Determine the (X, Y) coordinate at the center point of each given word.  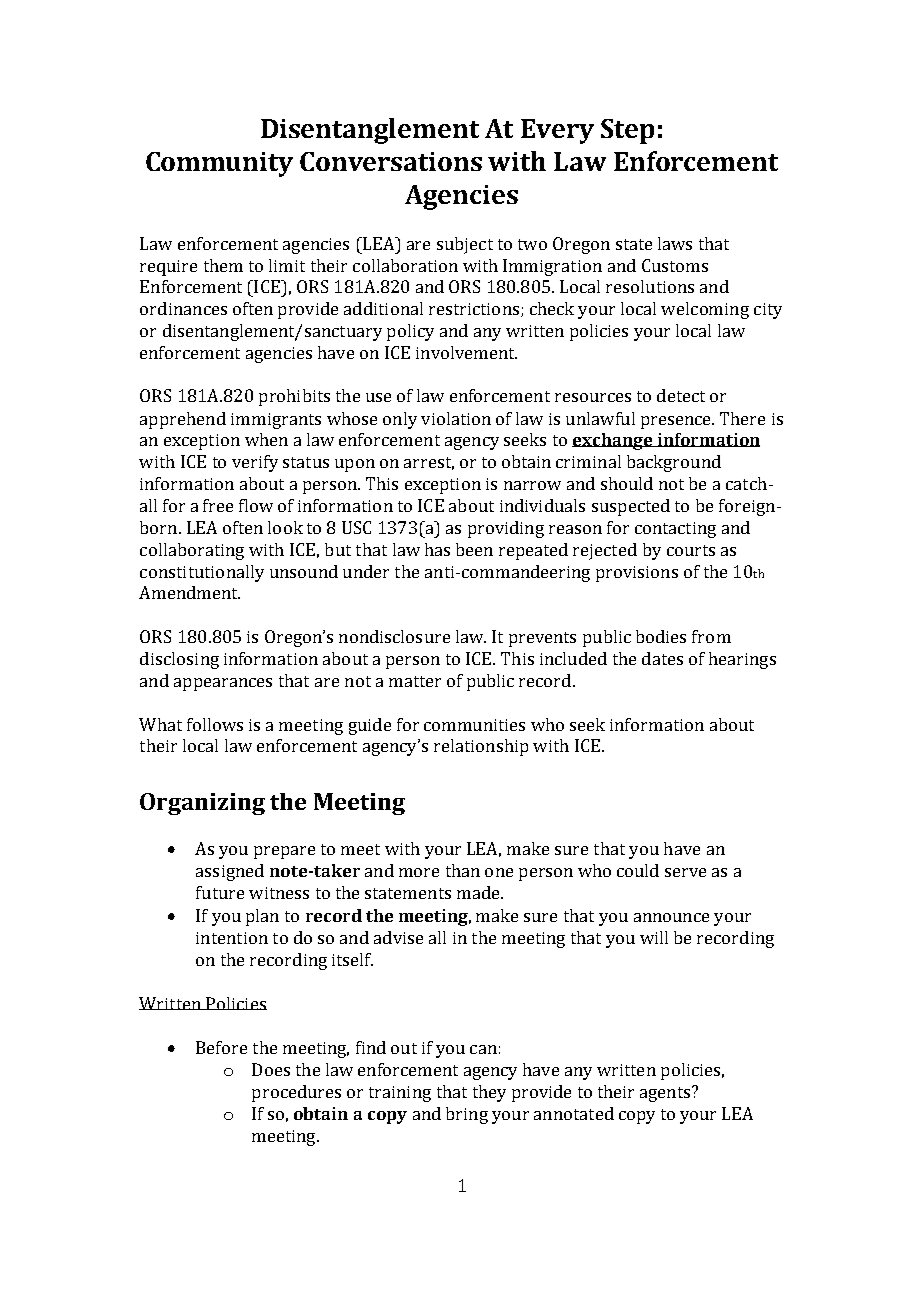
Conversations (391, 161)
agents (665, 1094)
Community (219, 164)
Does (271, 1069)
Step (627, 131)
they (489, 1093)
